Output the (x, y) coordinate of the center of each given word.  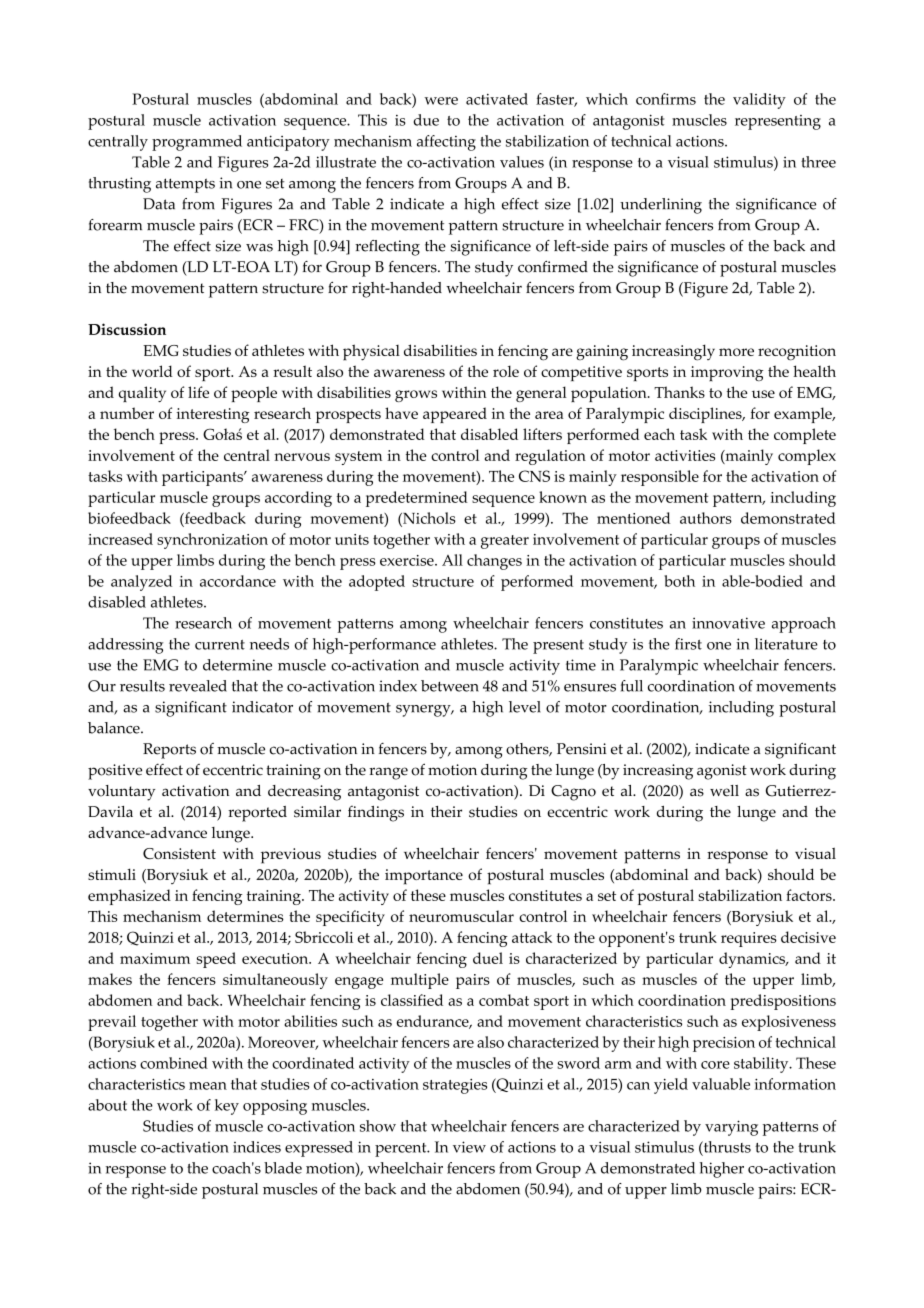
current (220, 645)
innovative (728, 623)
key (227, 1107)
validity (759, 101)
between (450, 686)
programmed (197, 143)
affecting (446, 143)
